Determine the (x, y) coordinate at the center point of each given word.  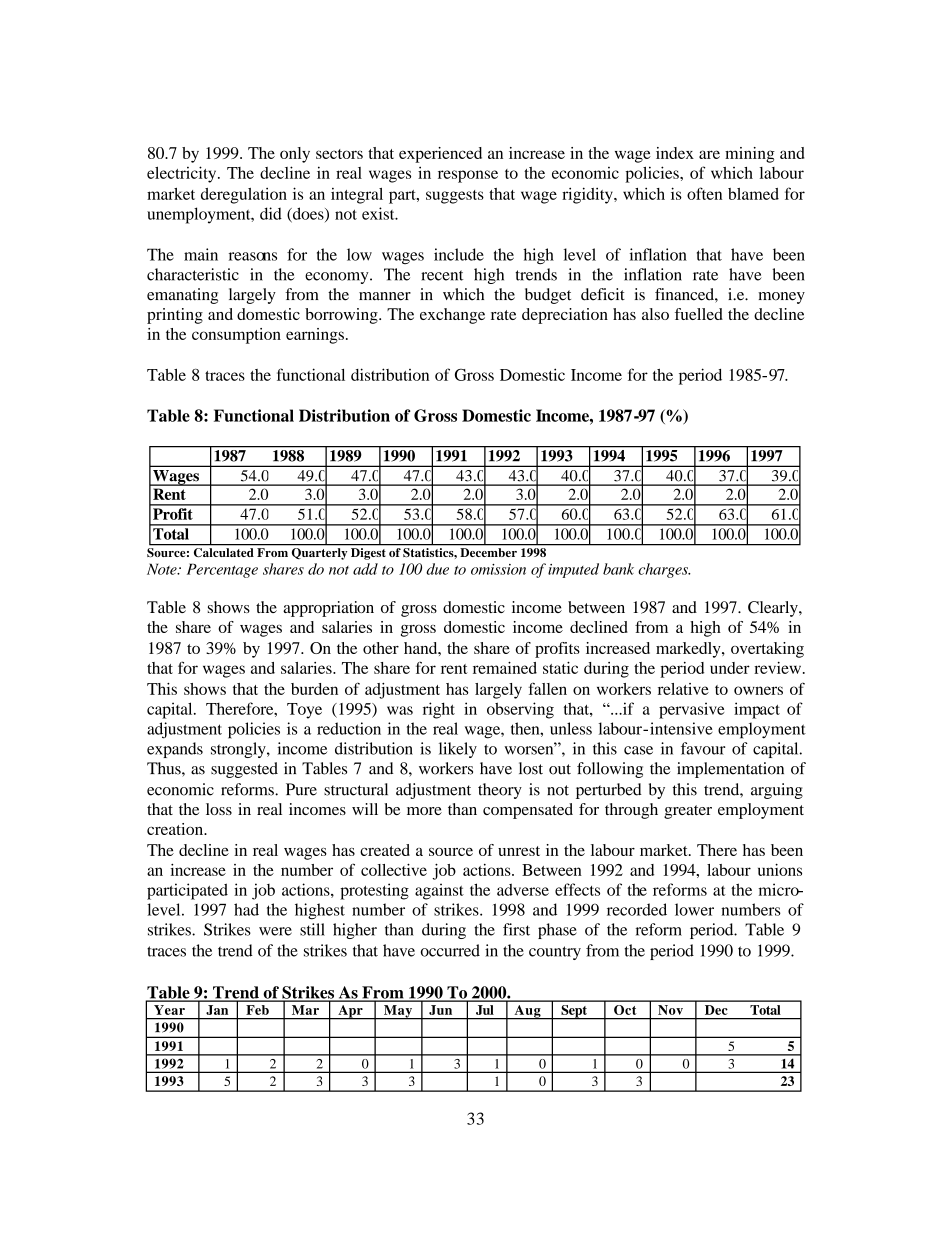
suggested (244, 770)
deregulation (244, 196)
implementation (730, 770)
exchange (452, 316)
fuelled (699, 314)
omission (498, 569)
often (704, 193)
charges (664, 570)
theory (500, 791)
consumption (236, 336)
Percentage (222, 570)
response (468, 176)
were (275, 931)
